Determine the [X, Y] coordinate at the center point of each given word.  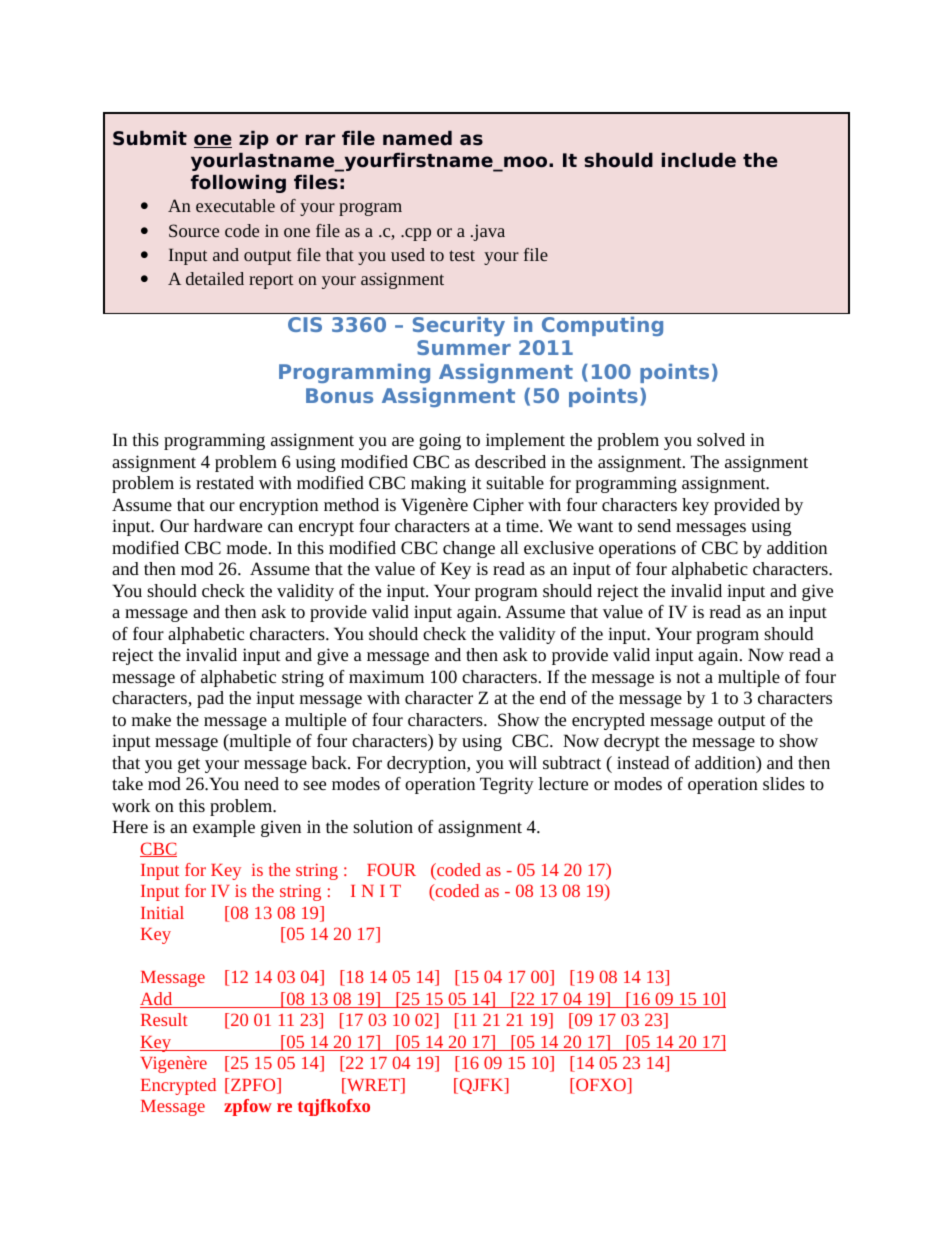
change [469, 549]
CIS [305, 324]
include [699, 160]
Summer [464, 347]
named [417, 138]
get [189, 765]
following [238, 184]
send [654, 525]
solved [721, 439]
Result [164, 1019]
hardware [228, 525]
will [522, 762]
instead [643, 762]
